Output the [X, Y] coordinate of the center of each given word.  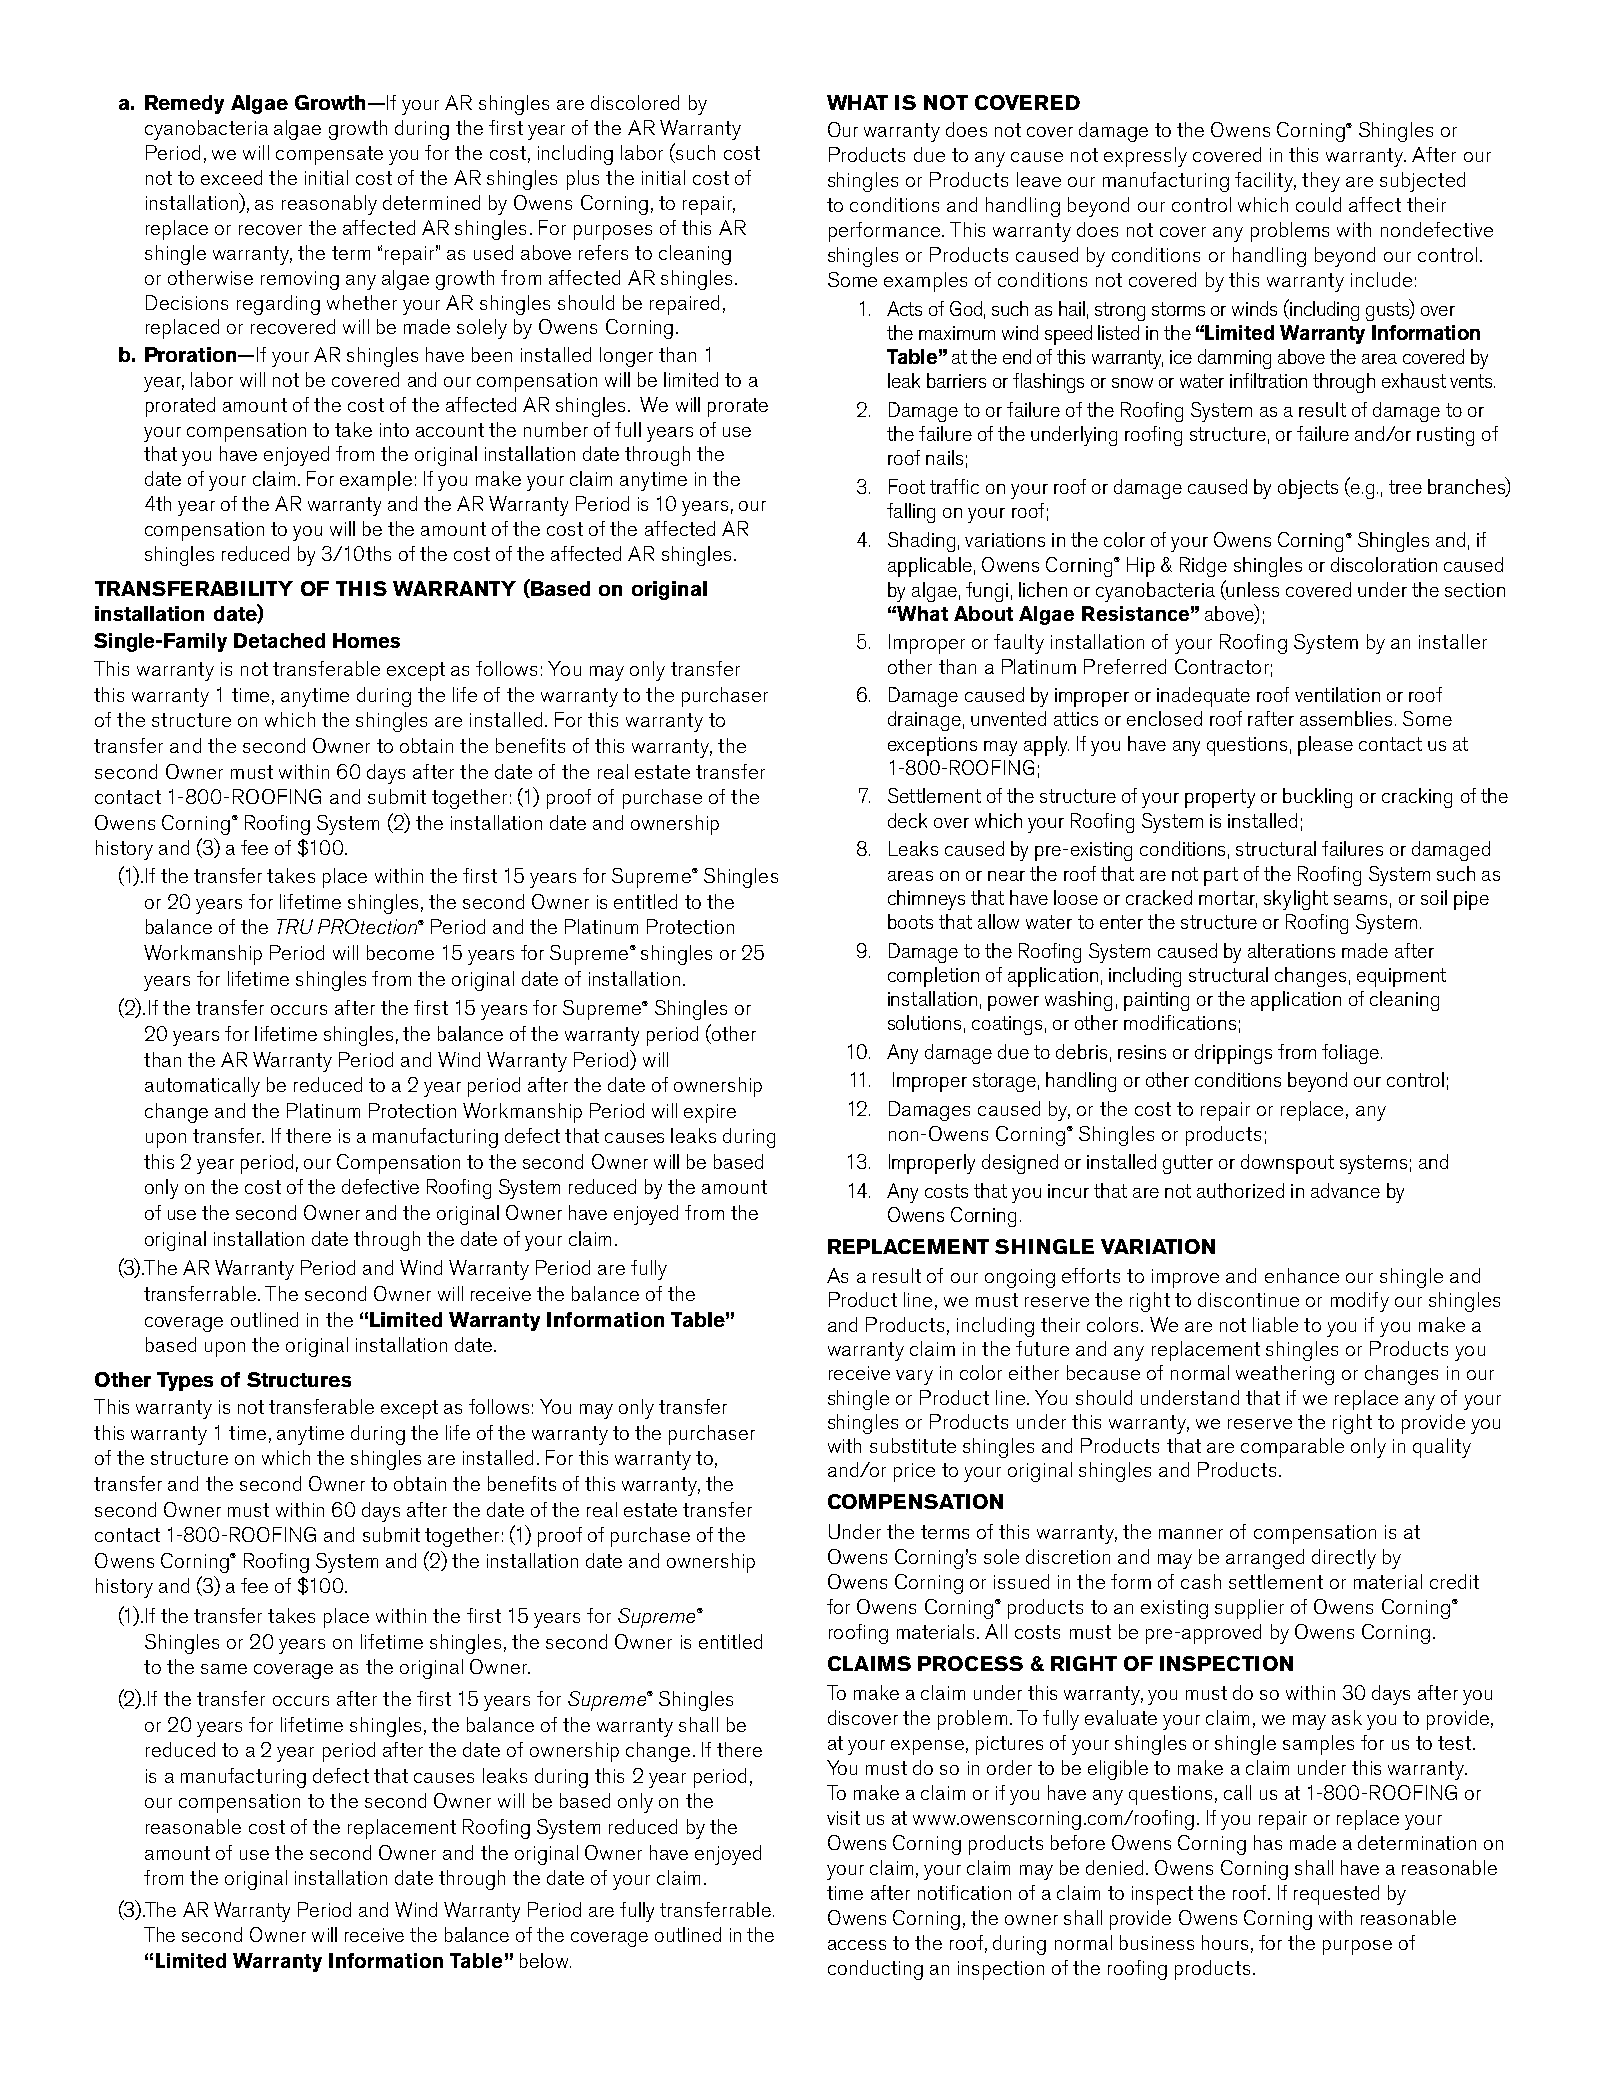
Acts [904, 308]
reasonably [329, 205]
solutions [924, 1022]
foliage [1350, 1054]
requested [1336, 1895]
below [545, 1960]
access [857, 1945]
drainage [924, 721]
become [400, 952]
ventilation [1337, 694]
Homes [366, 640]
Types [185, 1381]
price [914, 1472]
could [1318, 204]
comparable [1292, 1448]
